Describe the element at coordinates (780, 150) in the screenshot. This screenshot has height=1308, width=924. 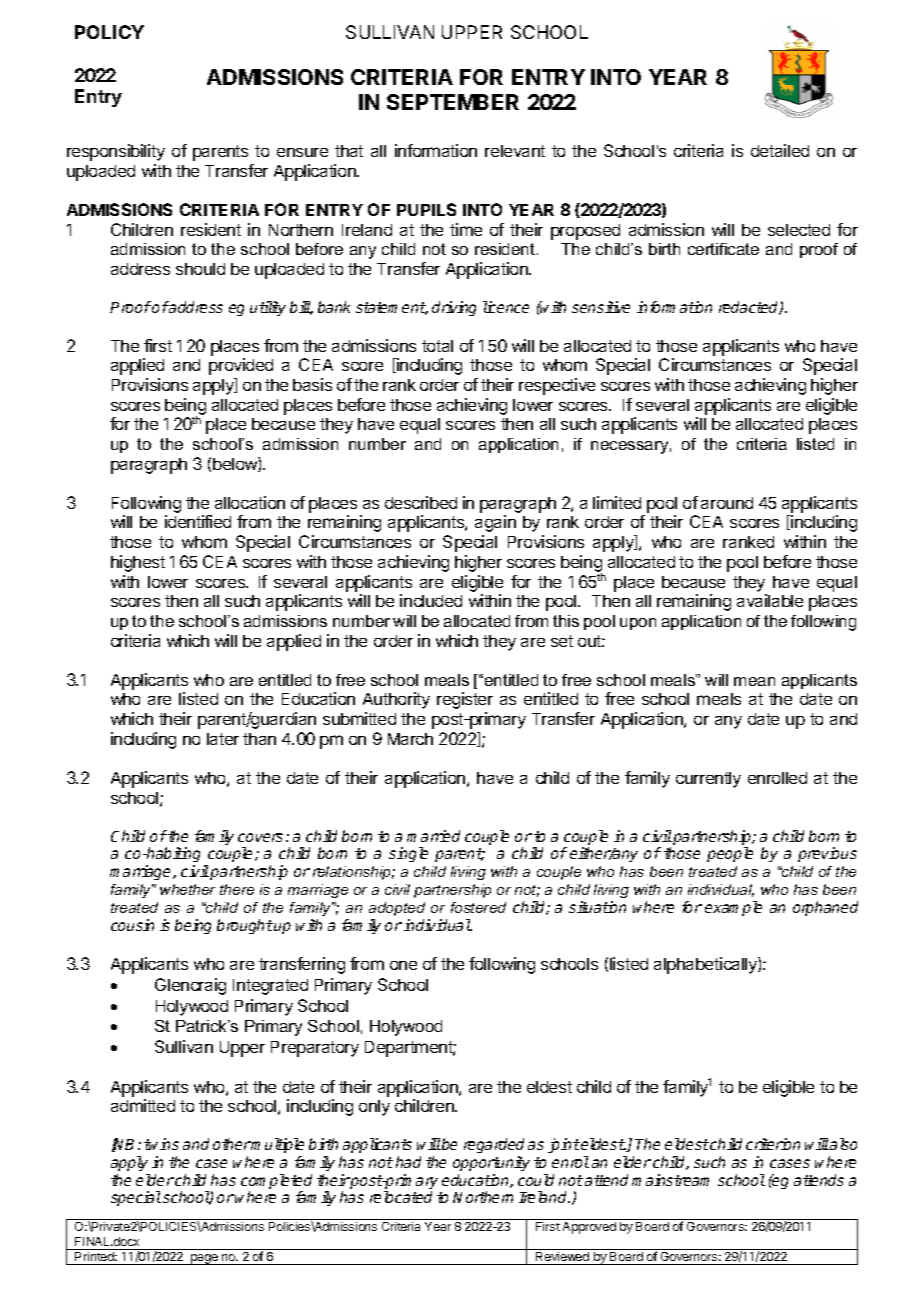
I see `detailed` at that location.
